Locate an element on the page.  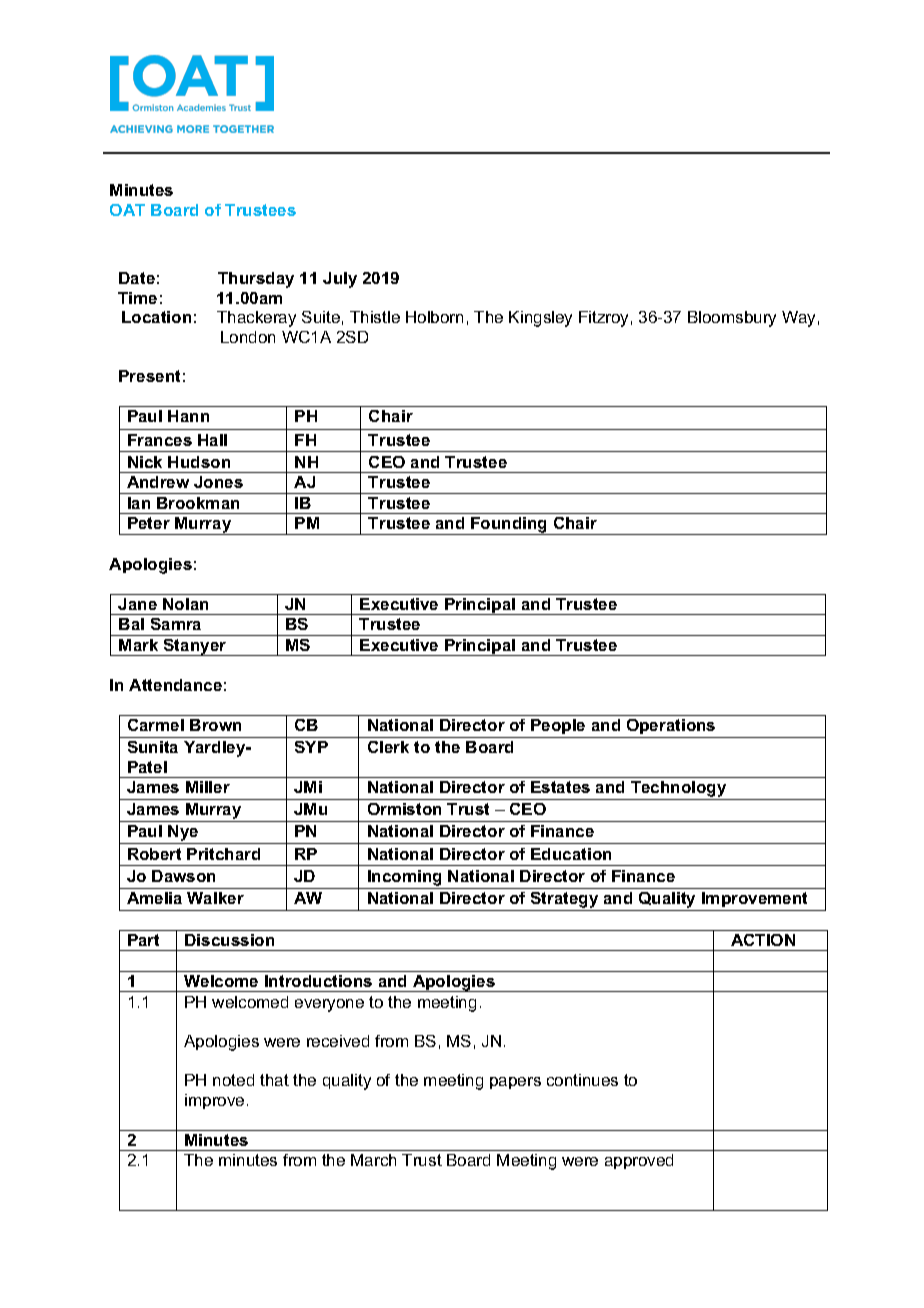
Clerk is located at coordinates (388, 747).
